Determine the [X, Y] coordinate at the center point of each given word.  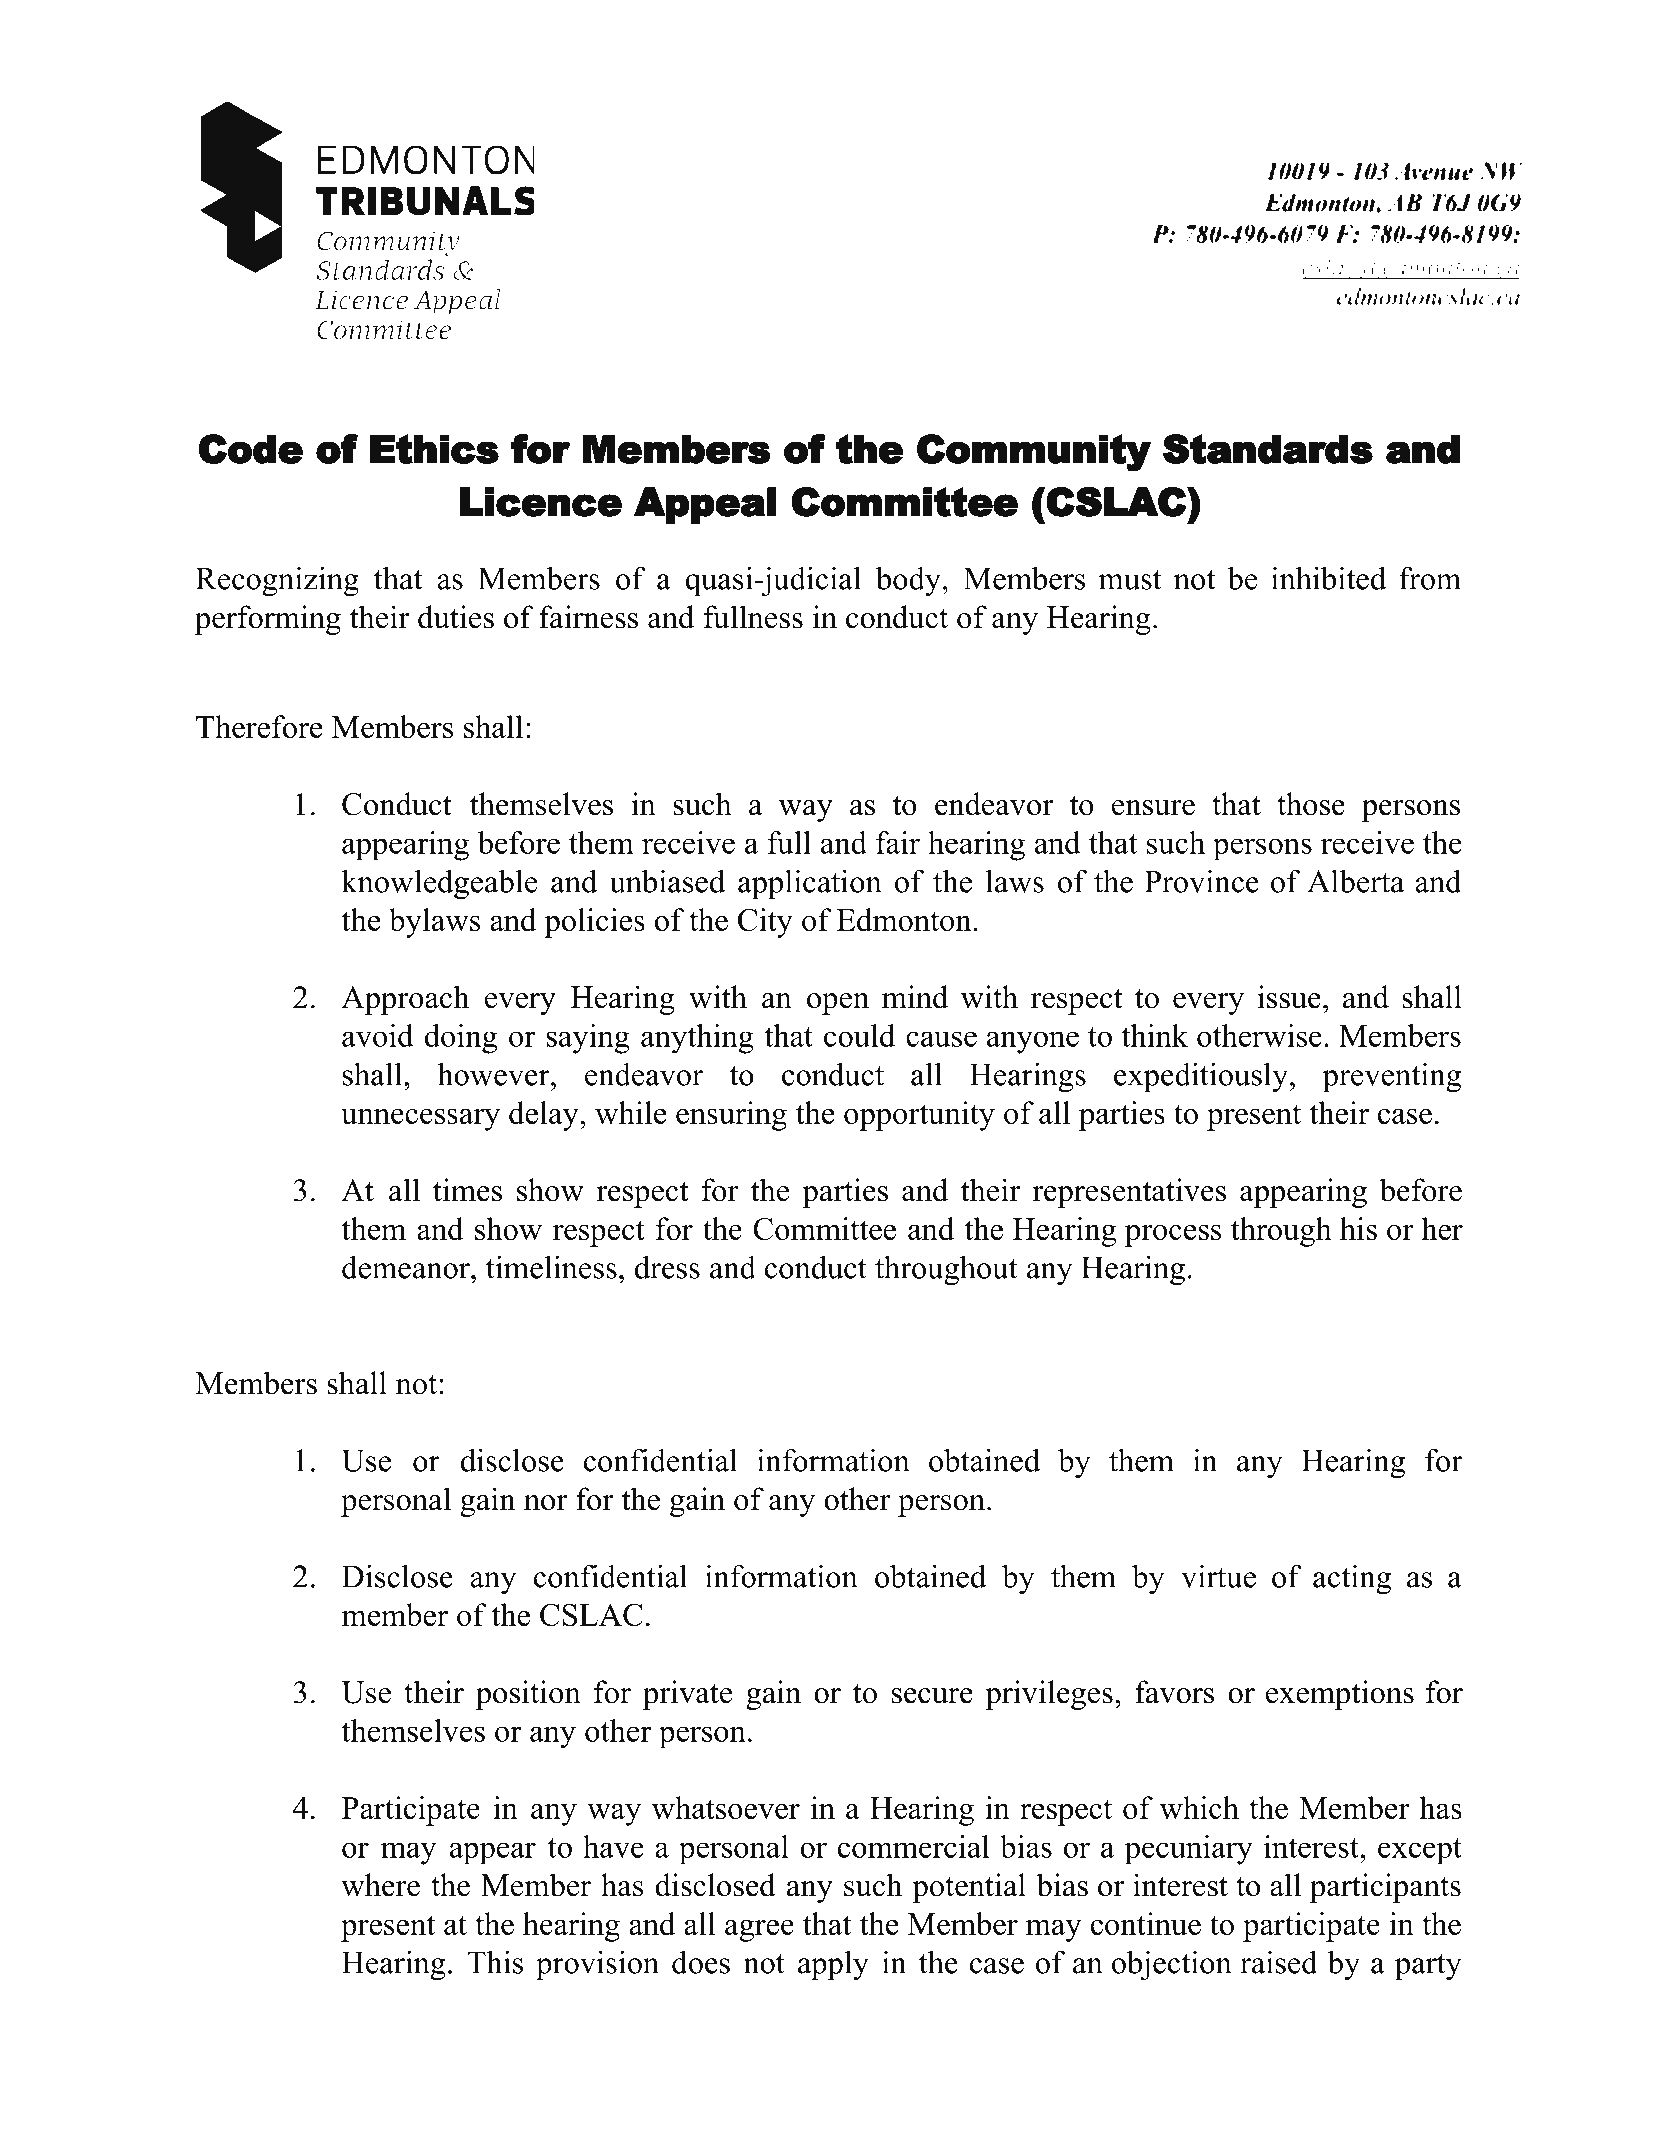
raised [1279, 1962]
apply [833, 1965]
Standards [1268, 449]
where [380, 1885]
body [908, 581]
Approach [405, 1000]
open [838, 1004]
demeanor [407, 1267]
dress [667, 1267]
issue [1289, 997]
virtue [1218, 1576]
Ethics [434, 449]
